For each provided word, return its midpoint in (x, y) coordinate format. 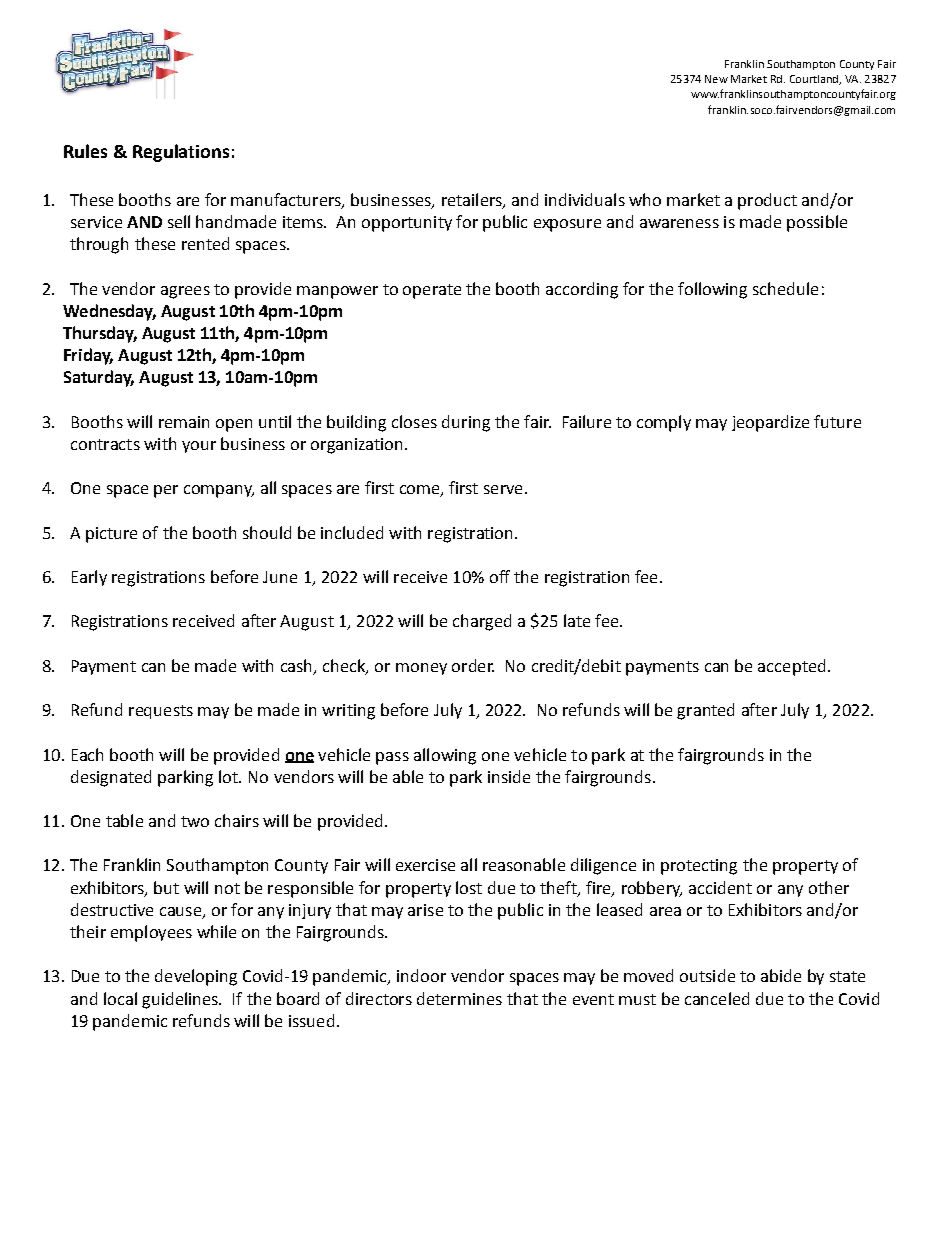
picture (111, 535)
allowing (445, 756)
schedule (785, 288)
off (500, 576)
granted (705, 711)
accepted (791, 667)
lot (229, 776)
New (716, 79)
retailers (473, 201)
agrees (185, 292)
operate (432, 291)
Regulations (181, 153)
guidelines (181, 1000)
